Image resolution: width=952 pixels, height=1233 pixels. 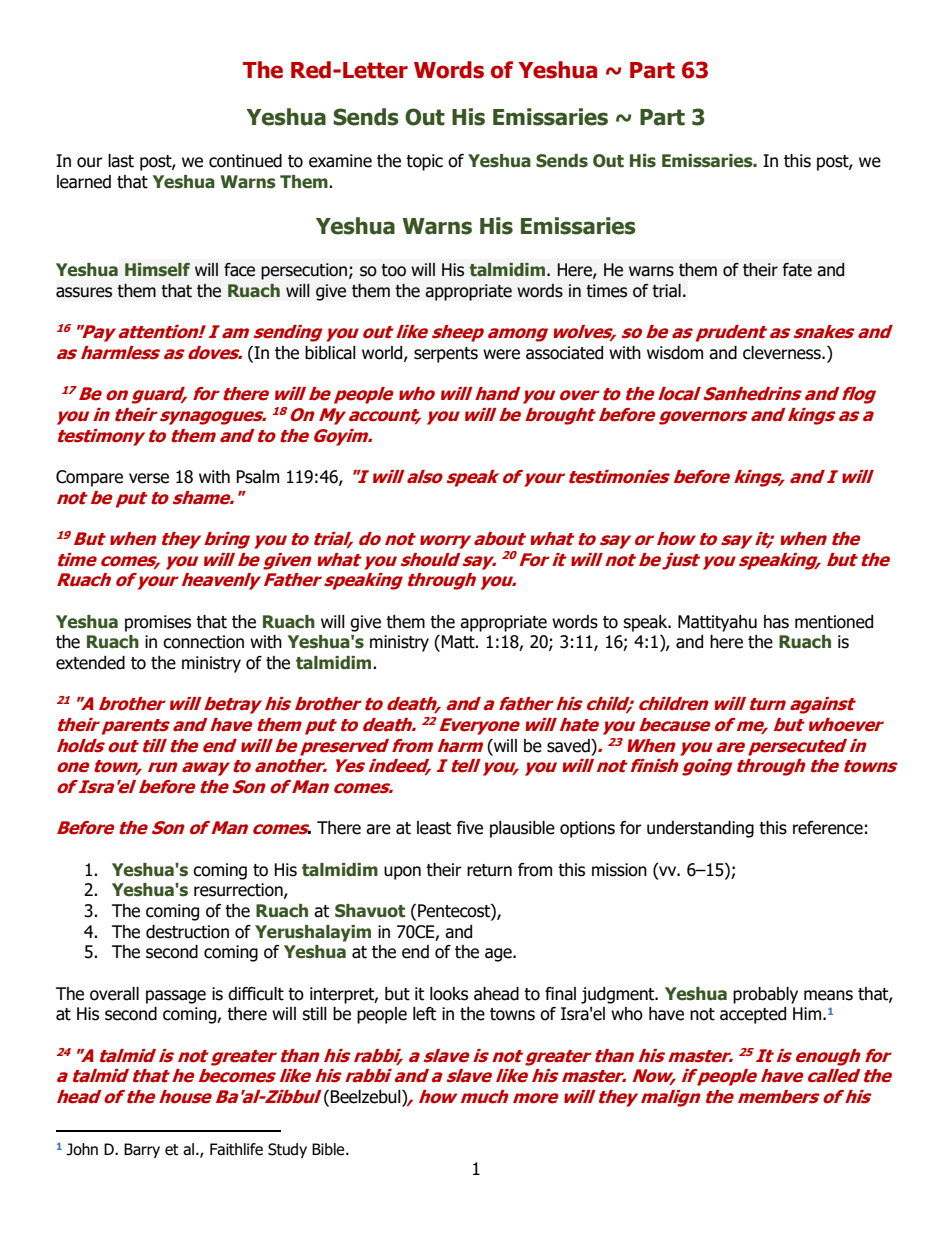 I want to click on five, so click(x=470, y=828).
